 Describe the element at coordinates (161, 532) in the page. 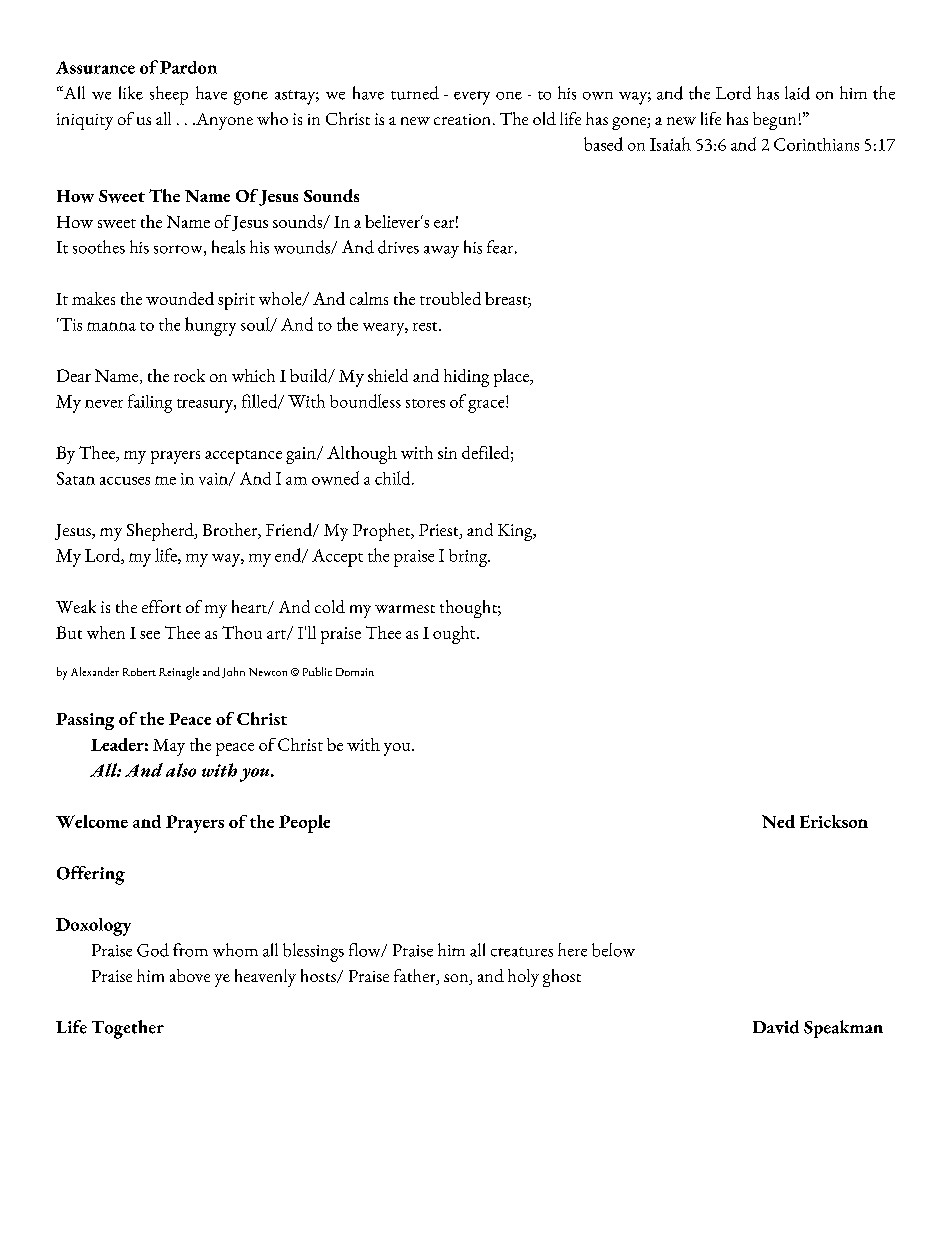

I see `Shepherd` at that location.
